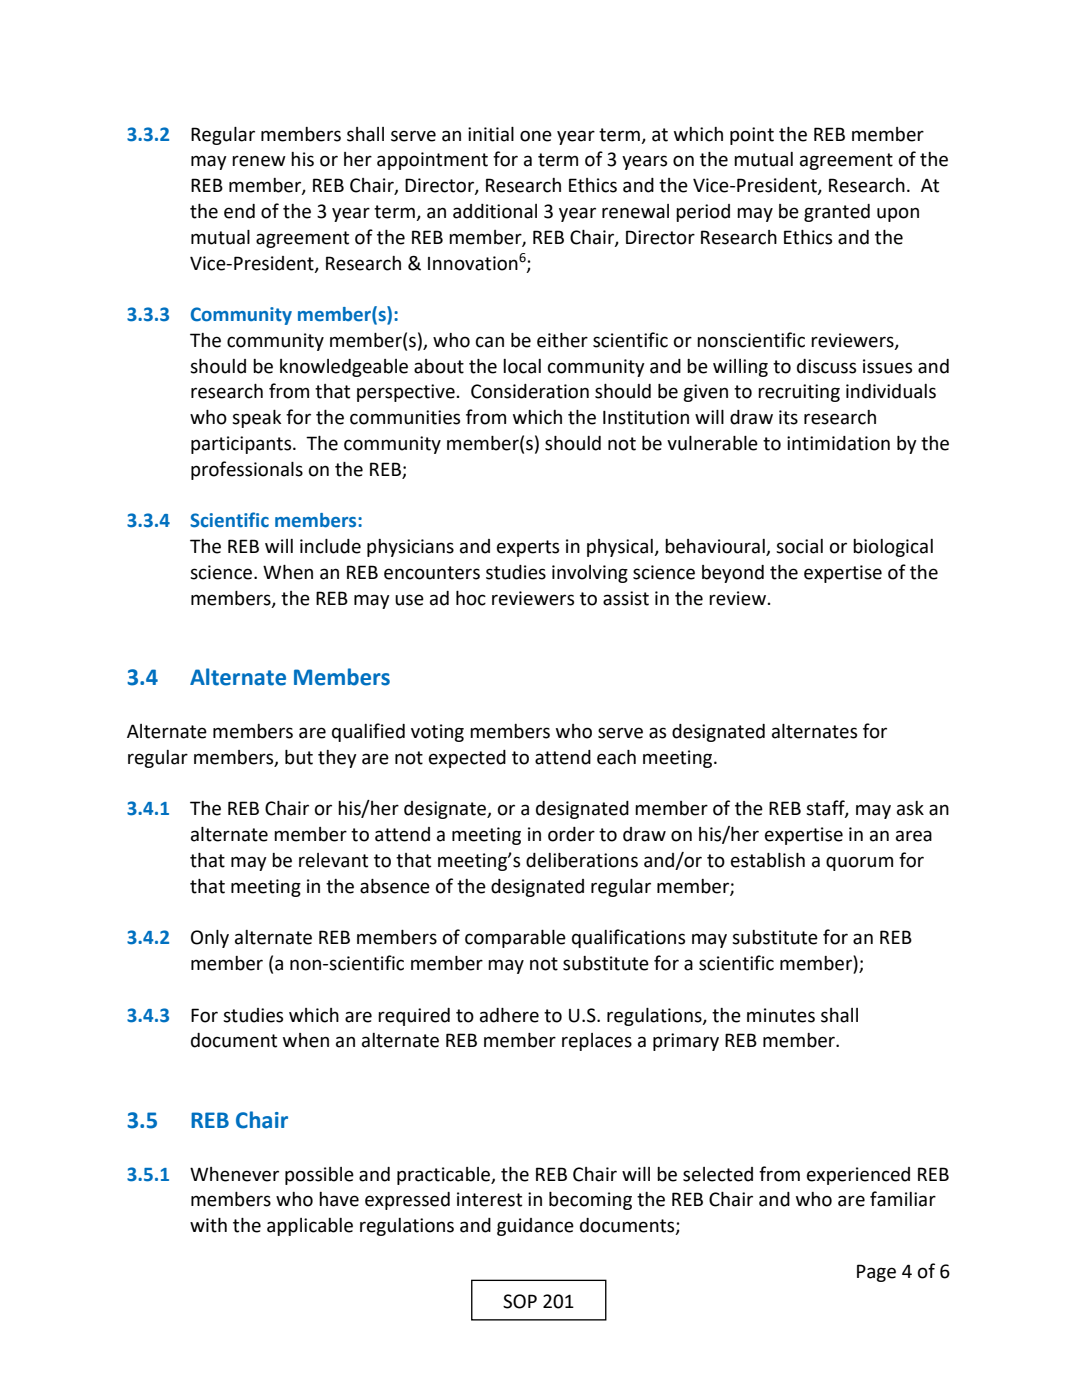 The height and width of the screenshot is (1394, 1077). Describe the element at coordinates (535, 1227) in the screenshot. I see `guidance` at that location.
